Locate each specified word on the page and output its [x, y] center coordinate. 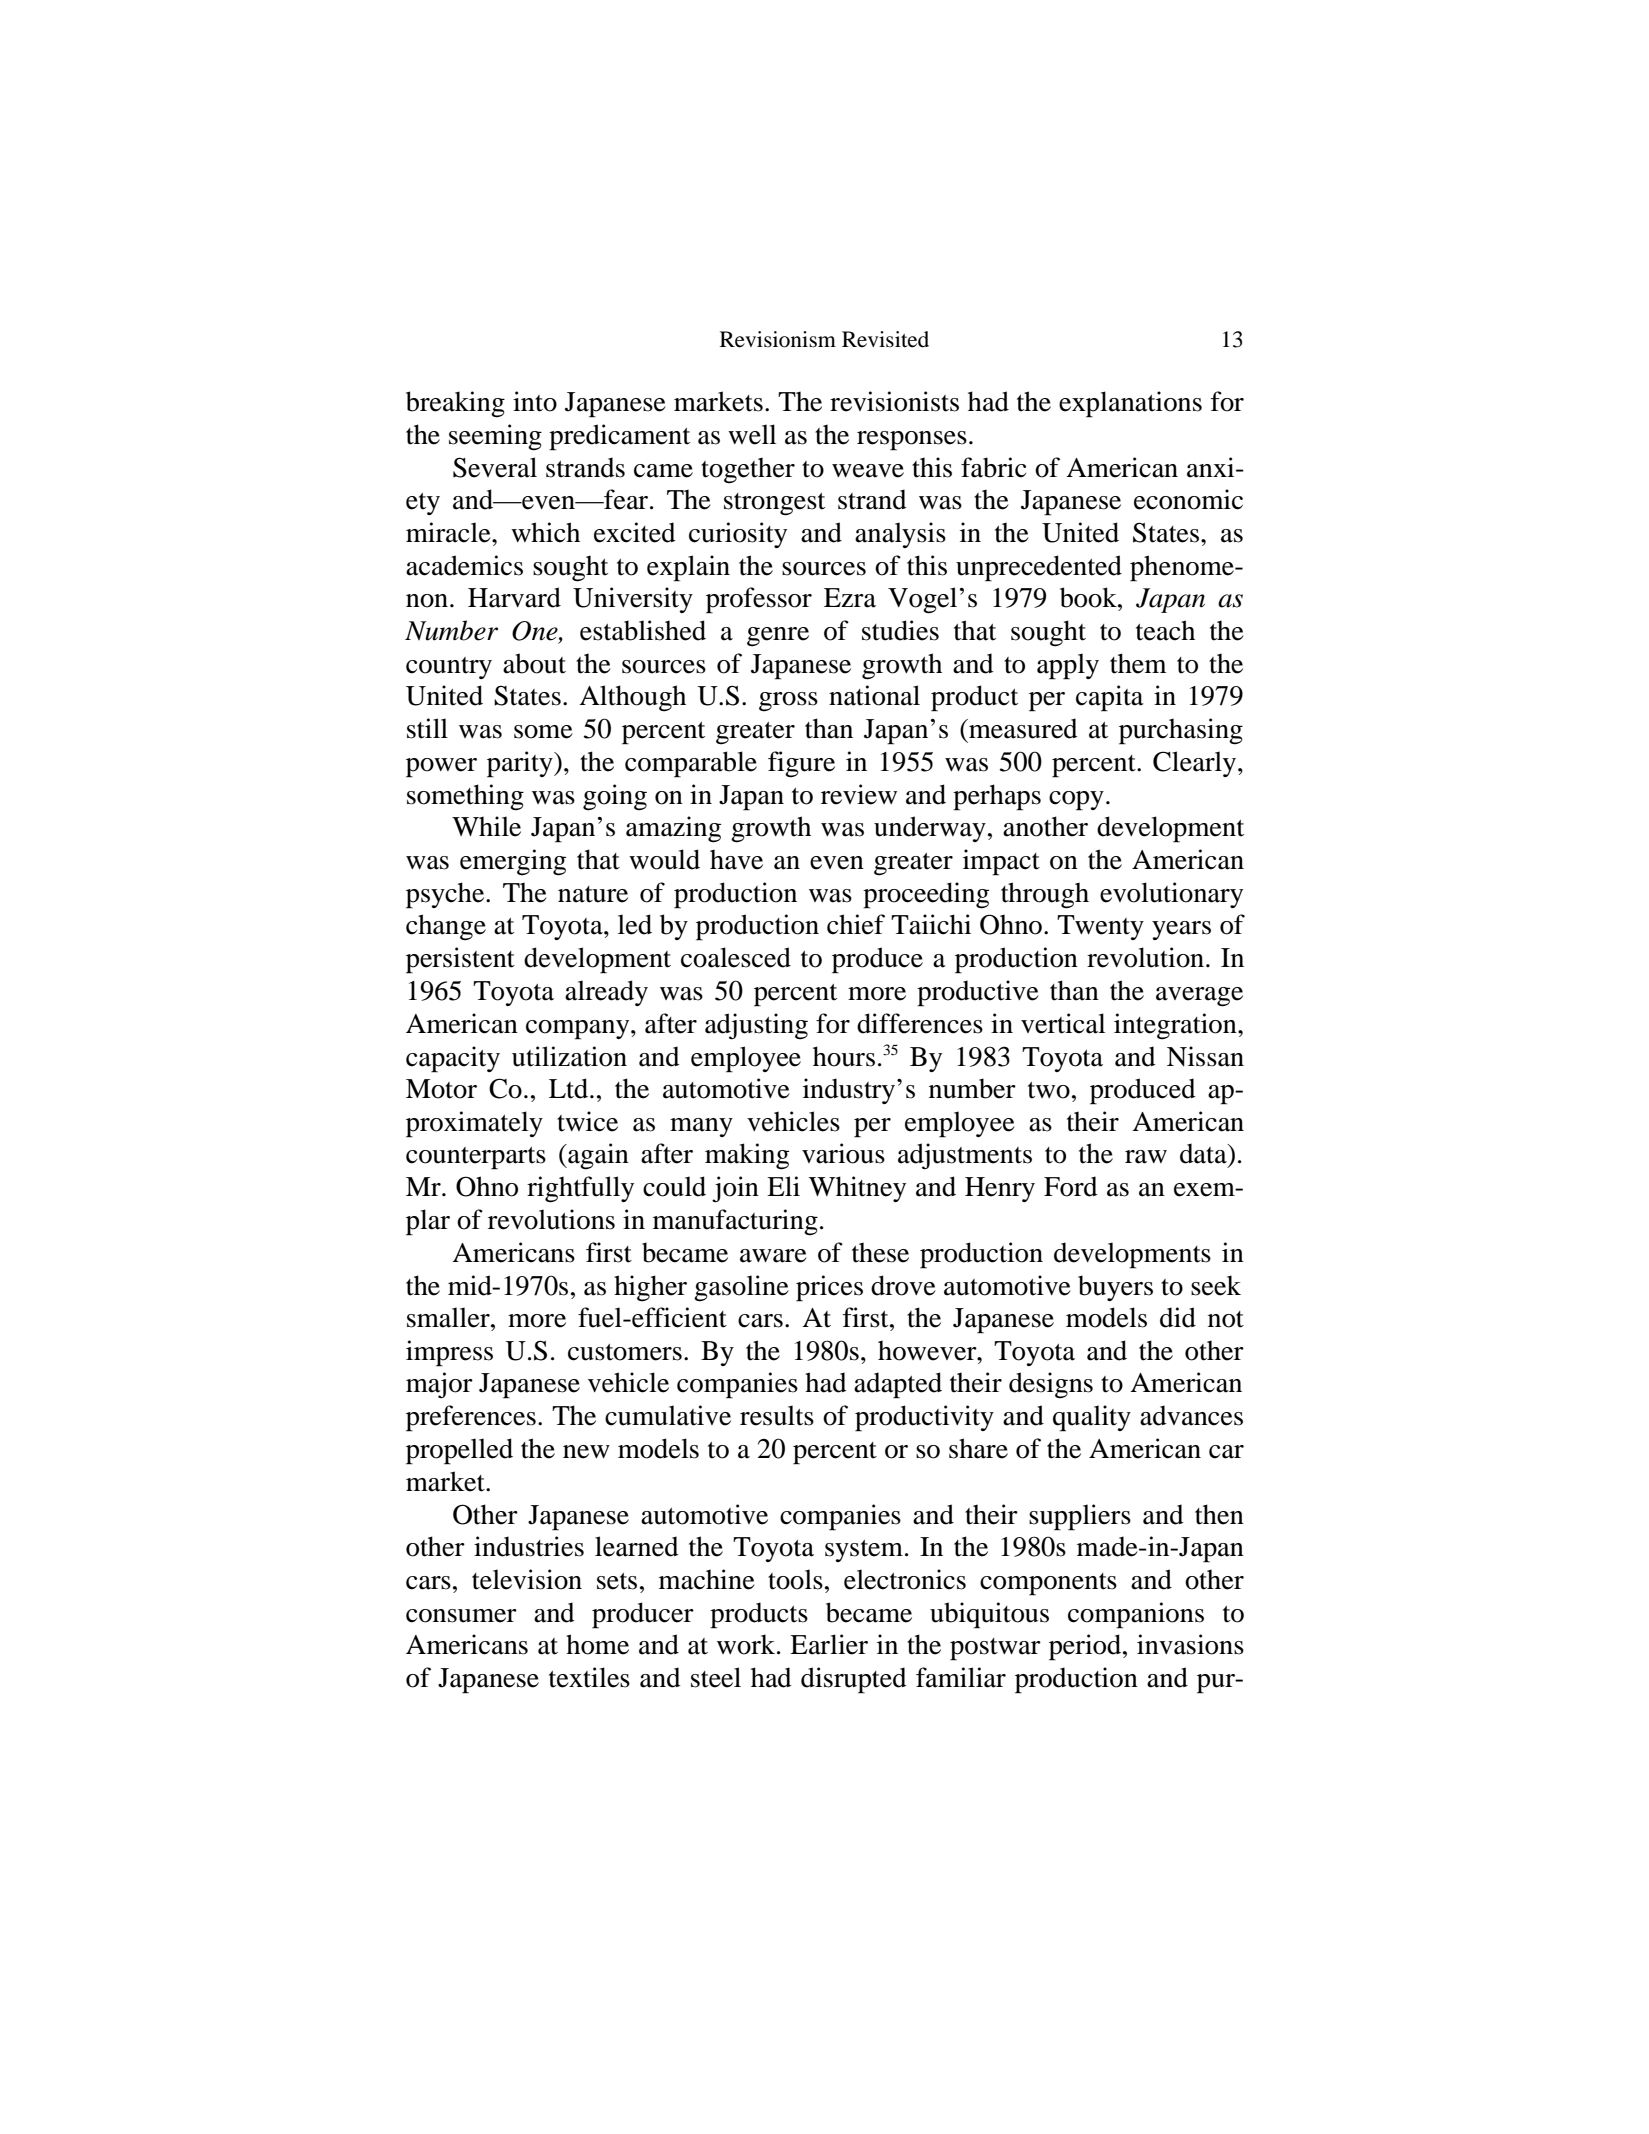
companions [1136, 1615]
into [535, 401]
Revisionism [778, 339]
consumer [461, 1616]
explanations [1130, 404]
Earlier [829, 1644]
